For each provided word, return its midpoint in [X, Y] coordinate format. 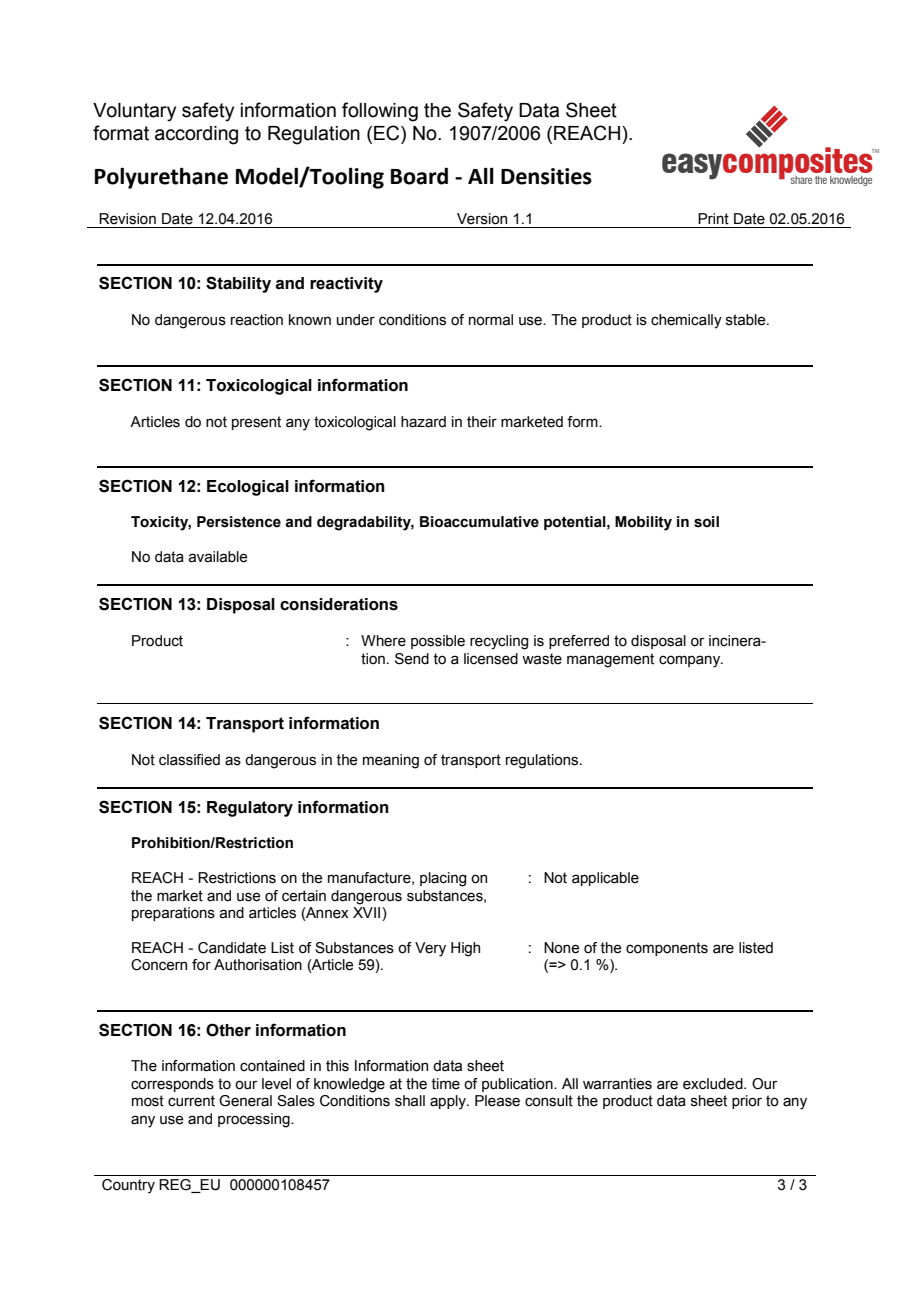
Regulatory [250, 809]
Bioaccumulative [479, 522]
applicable [605, 879]
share [801, 180]
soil [706, 522]
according [196, 135]
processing [255, 1120]
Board [419, 176]
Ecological [248, 488]
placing [443, 879]
